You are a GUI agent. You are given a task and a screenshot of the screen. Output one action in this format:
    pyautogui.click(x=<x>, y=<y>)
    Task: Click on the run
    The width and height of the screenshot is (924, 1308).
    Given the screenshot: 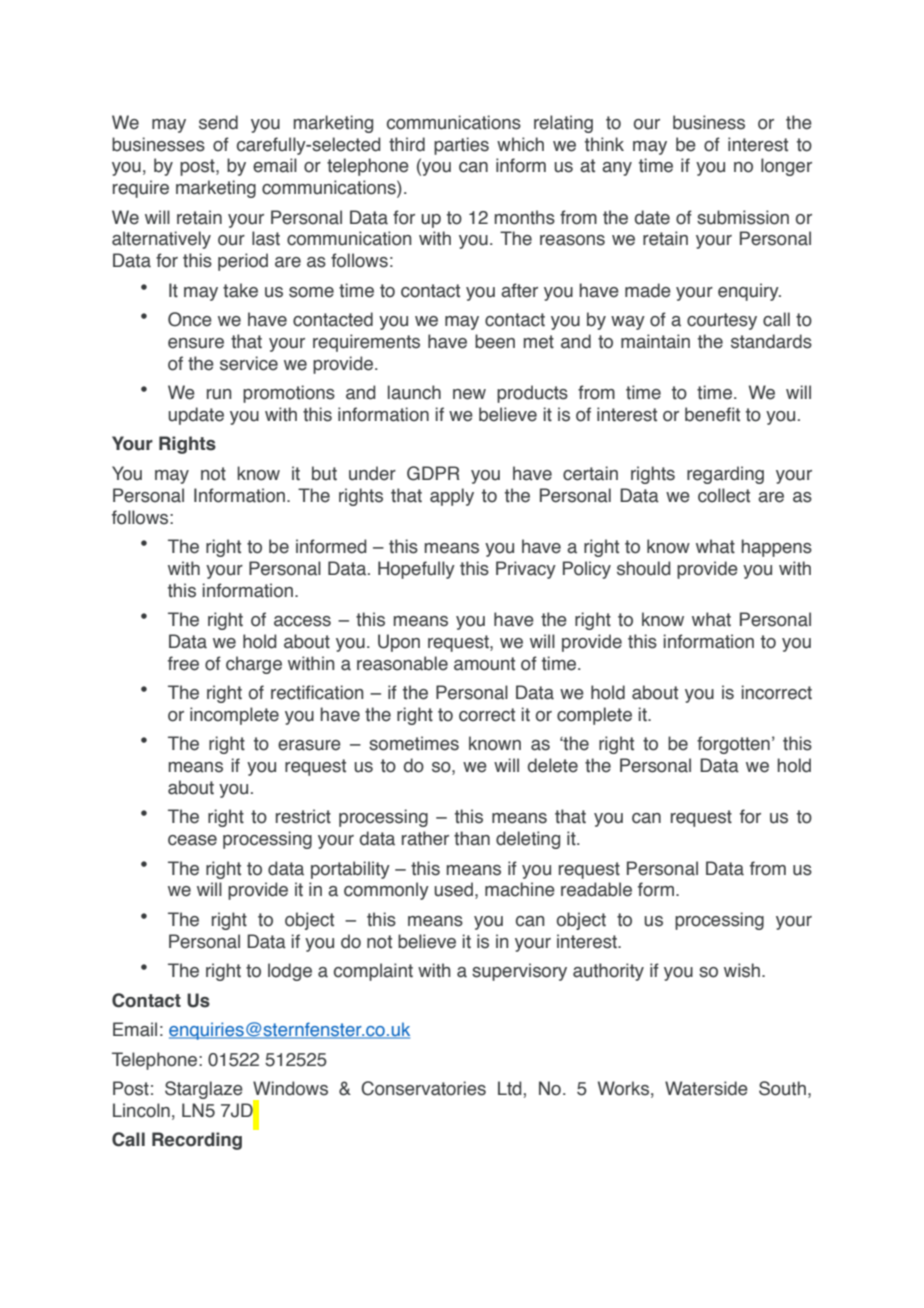 What is the action you would take?
    pyautogui.click(x=219, y=394)
